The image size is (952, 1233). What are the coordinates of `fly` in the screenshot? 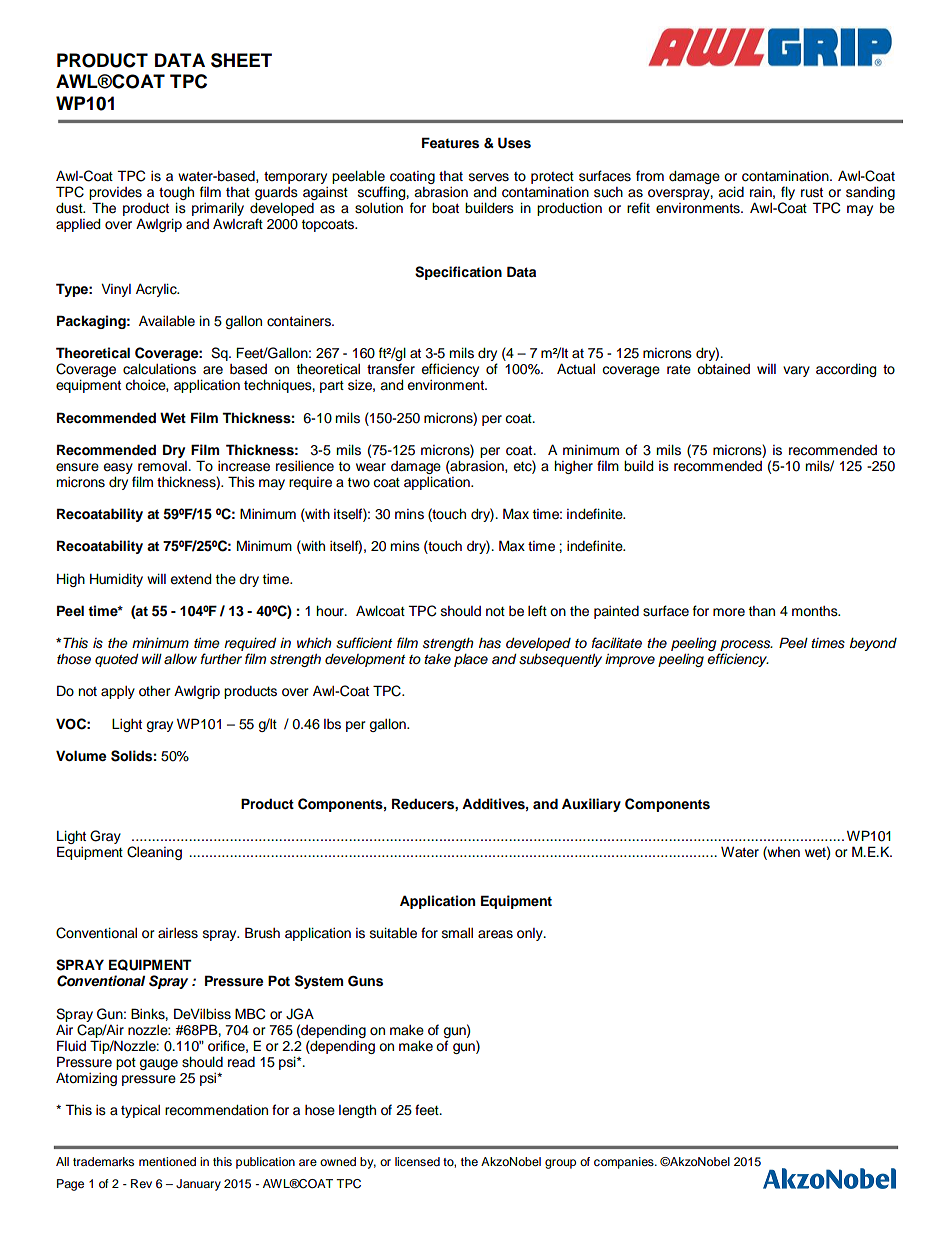 It's located at (788, 193).
